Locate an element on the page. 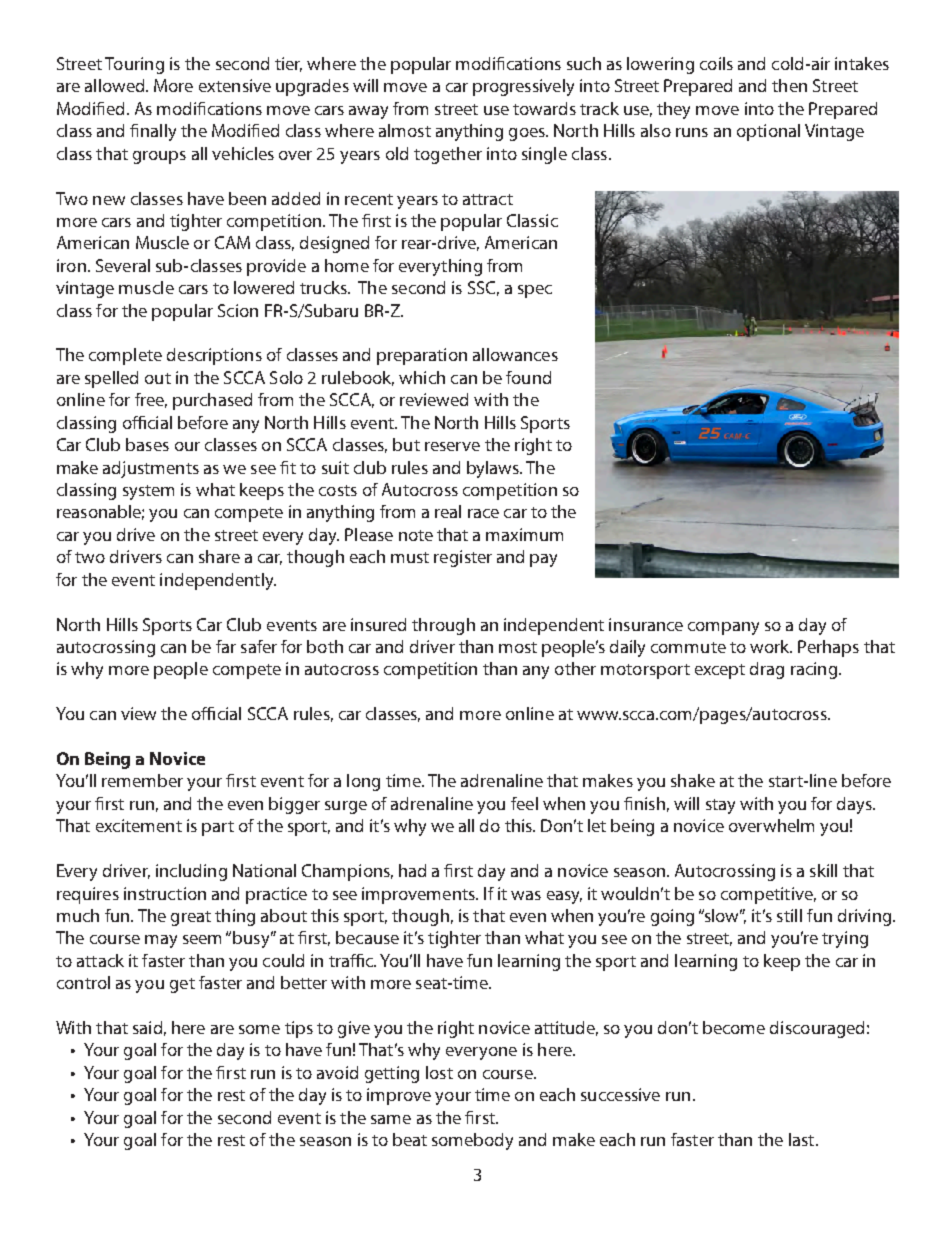  skill is located at coordinates (823, 870).
